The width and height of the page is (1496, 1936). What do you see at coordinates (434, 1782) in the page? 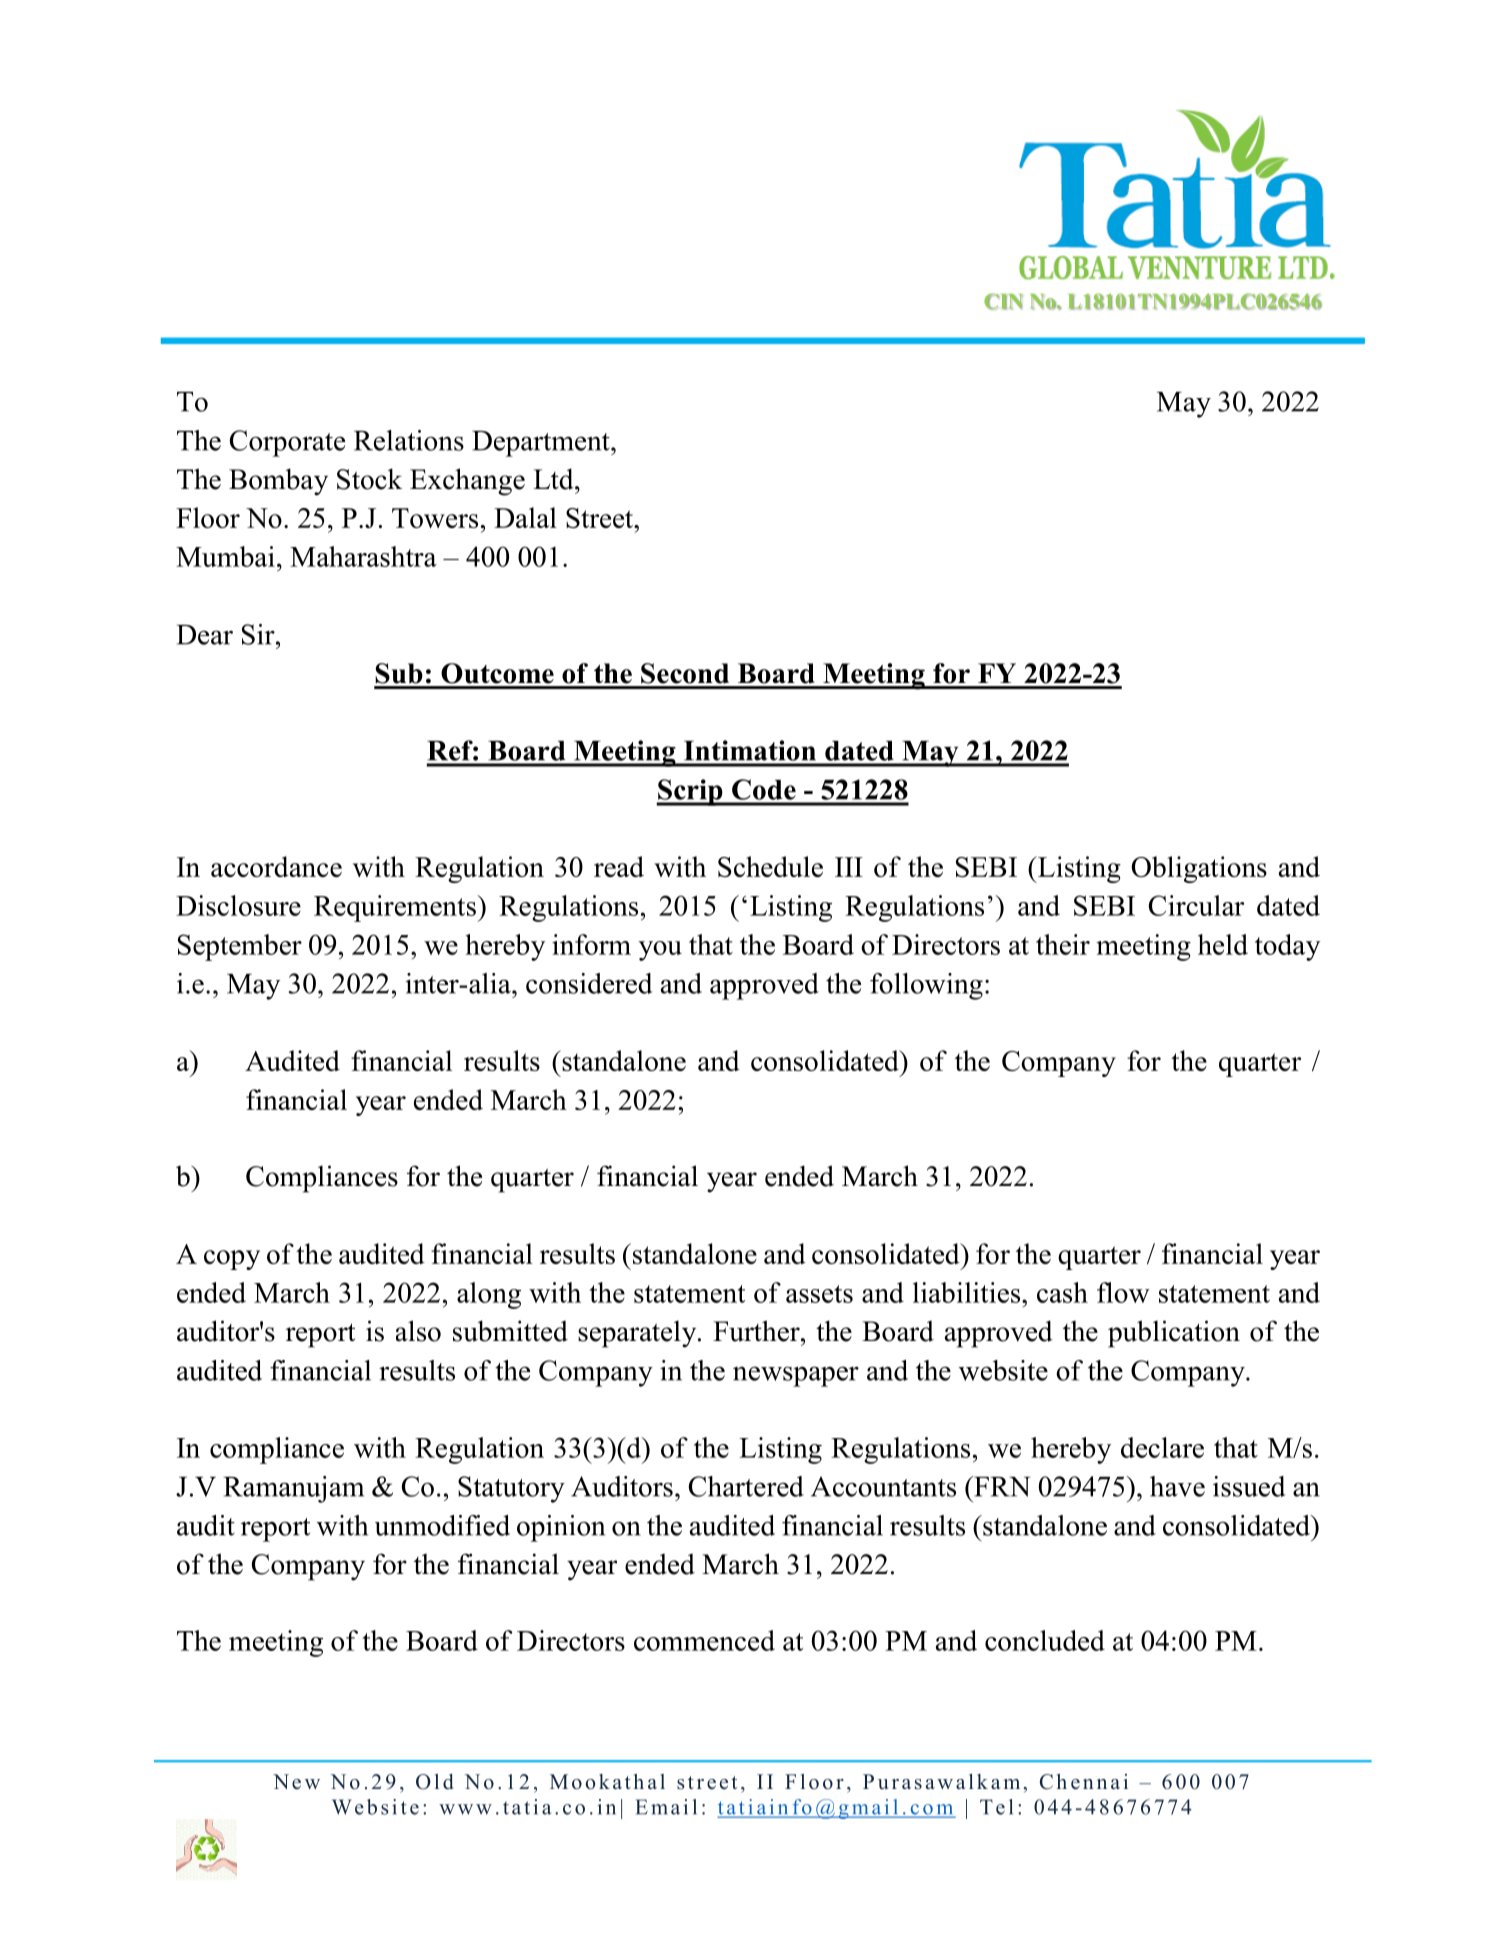
I see `Old` at bounding box center [434, 1782].
